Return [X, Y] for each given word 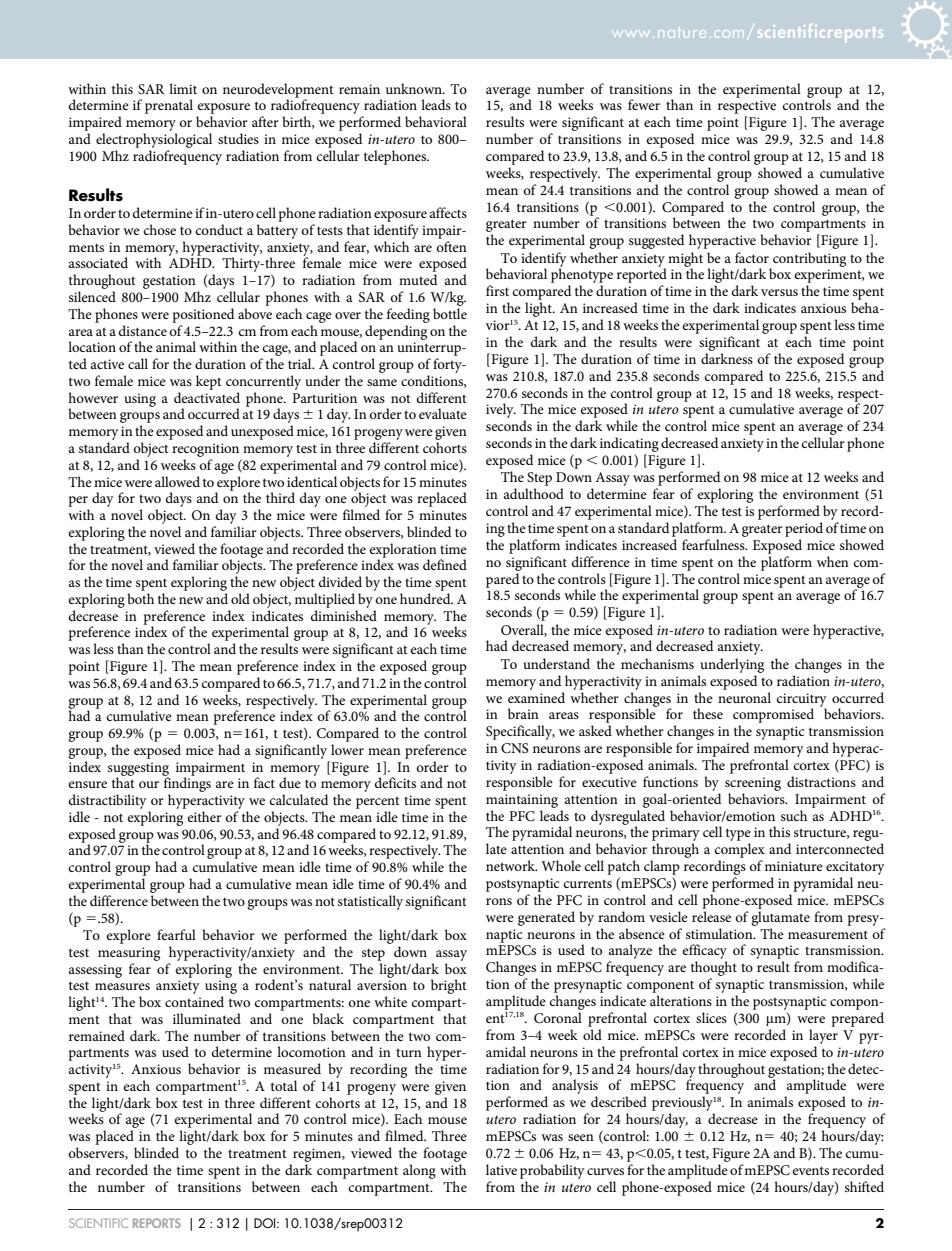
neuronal [744, 697]
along [419, 1171]
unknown [415, 88]
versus [779, 292]
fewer [644, 104]
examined [536, 697]
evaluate [443, 413]
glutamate [780, 918]
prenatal [169, 106]
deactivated [207, 397]
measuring [129, 954]
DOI [266, 1223]
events [810, 1170]
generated [546, 918]
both [140, 598]
